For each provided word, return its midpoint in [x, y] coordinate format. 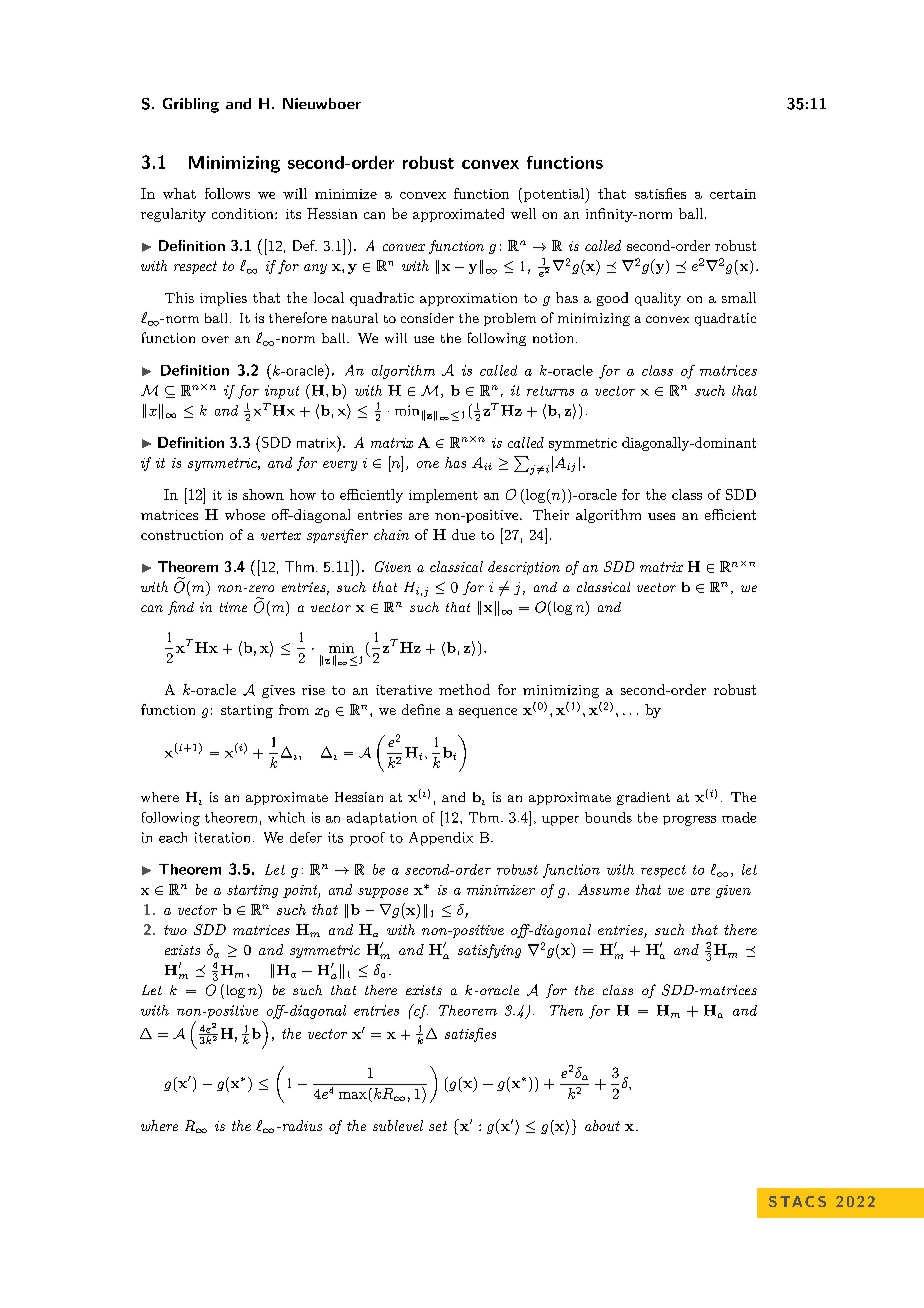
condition [244, 213]
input [282, 392]
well [523, 213]
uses [661, 516]
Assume [603, 889]
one [428, 464]
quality [658, 299]
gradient [643, 798]
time [233, 607]
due [463, 534]
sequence [488, 713]
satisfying [489, 951]
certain [733, 194]
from [294, 709]
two [175, 930]
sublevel [398, 1125]
